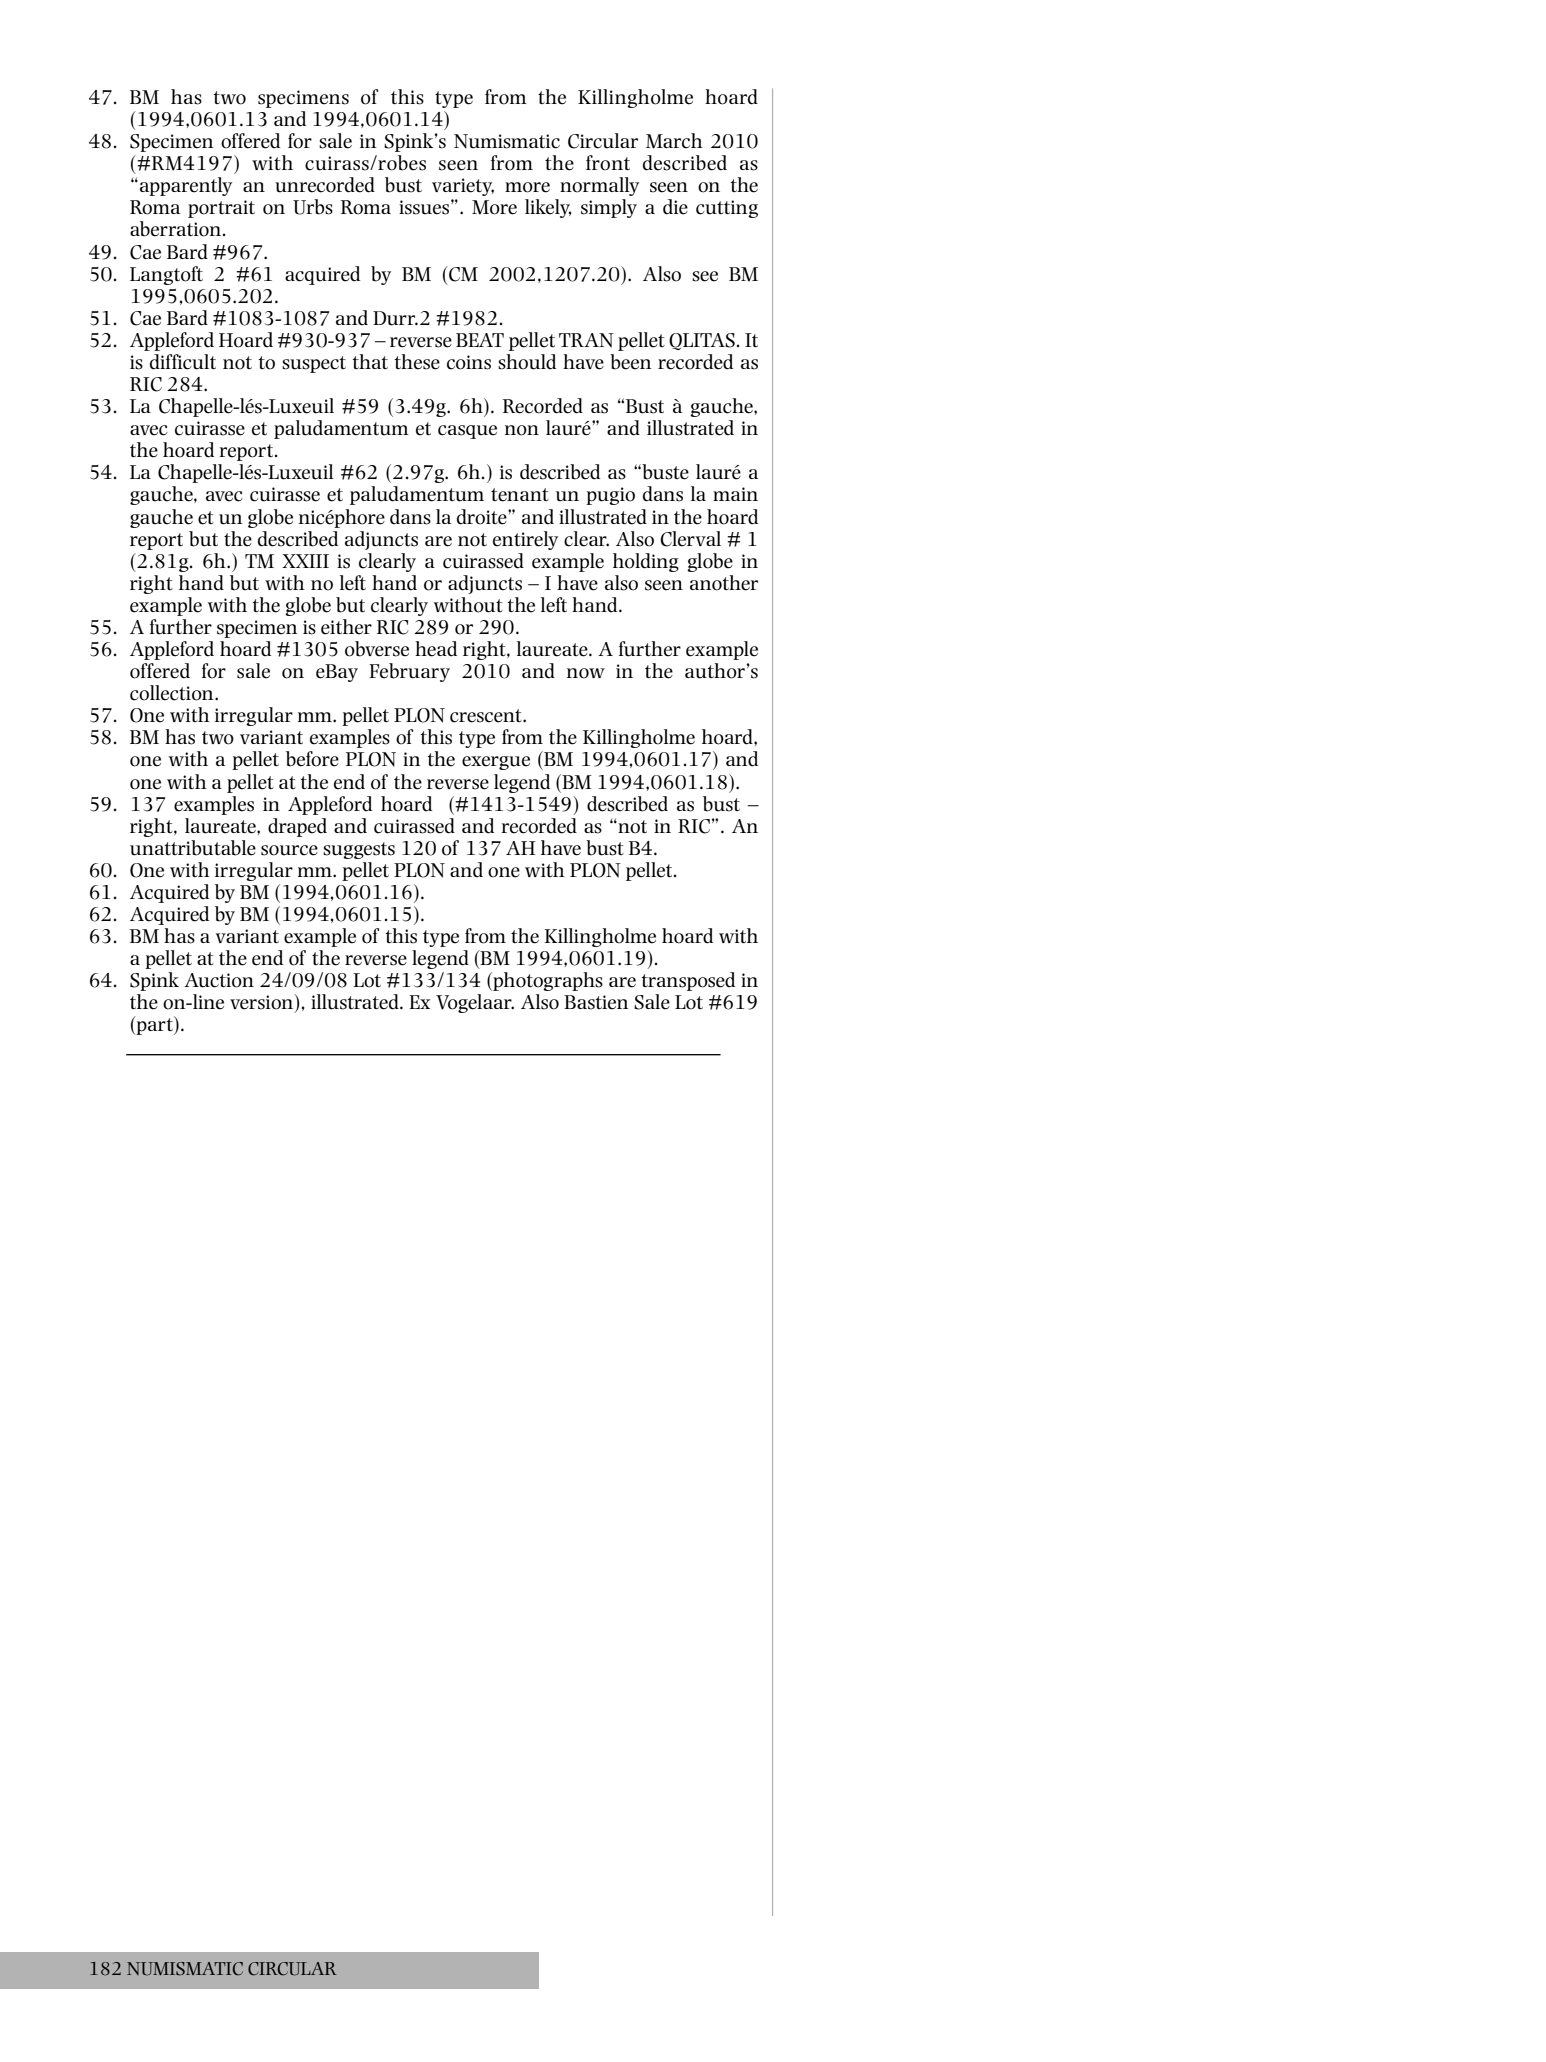 The height and width of the image is (2062, 1546). What do you see at coordinates (586, 673) in the image?
I see `now` at bounding box center [586, 673].
